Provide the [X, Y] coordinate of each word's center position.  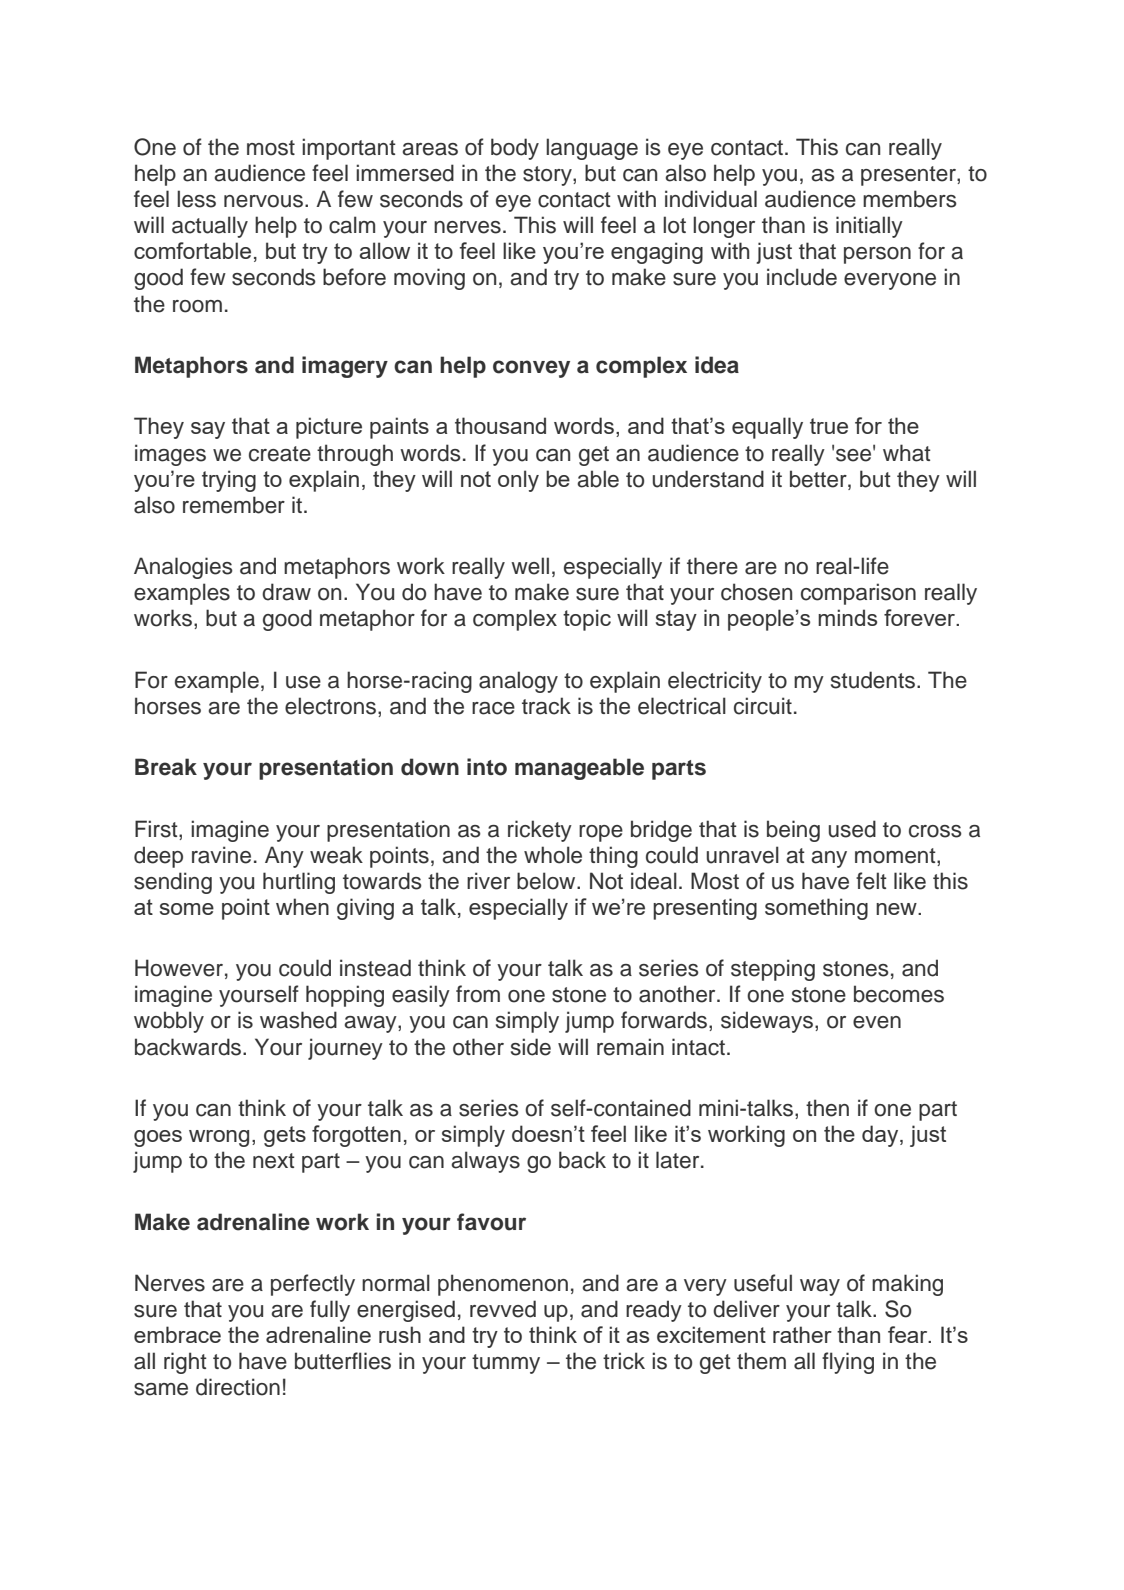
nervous [265, 201]
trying [229, 481]
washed [298, 1020]
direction [238, 1387]
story [548, 176]
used [852, 829]
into [487, 767]
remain [630, 1047]
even [877, 1022]
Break [166, 767]
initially [869, 227]
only [518, 481]
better [819, 479]
